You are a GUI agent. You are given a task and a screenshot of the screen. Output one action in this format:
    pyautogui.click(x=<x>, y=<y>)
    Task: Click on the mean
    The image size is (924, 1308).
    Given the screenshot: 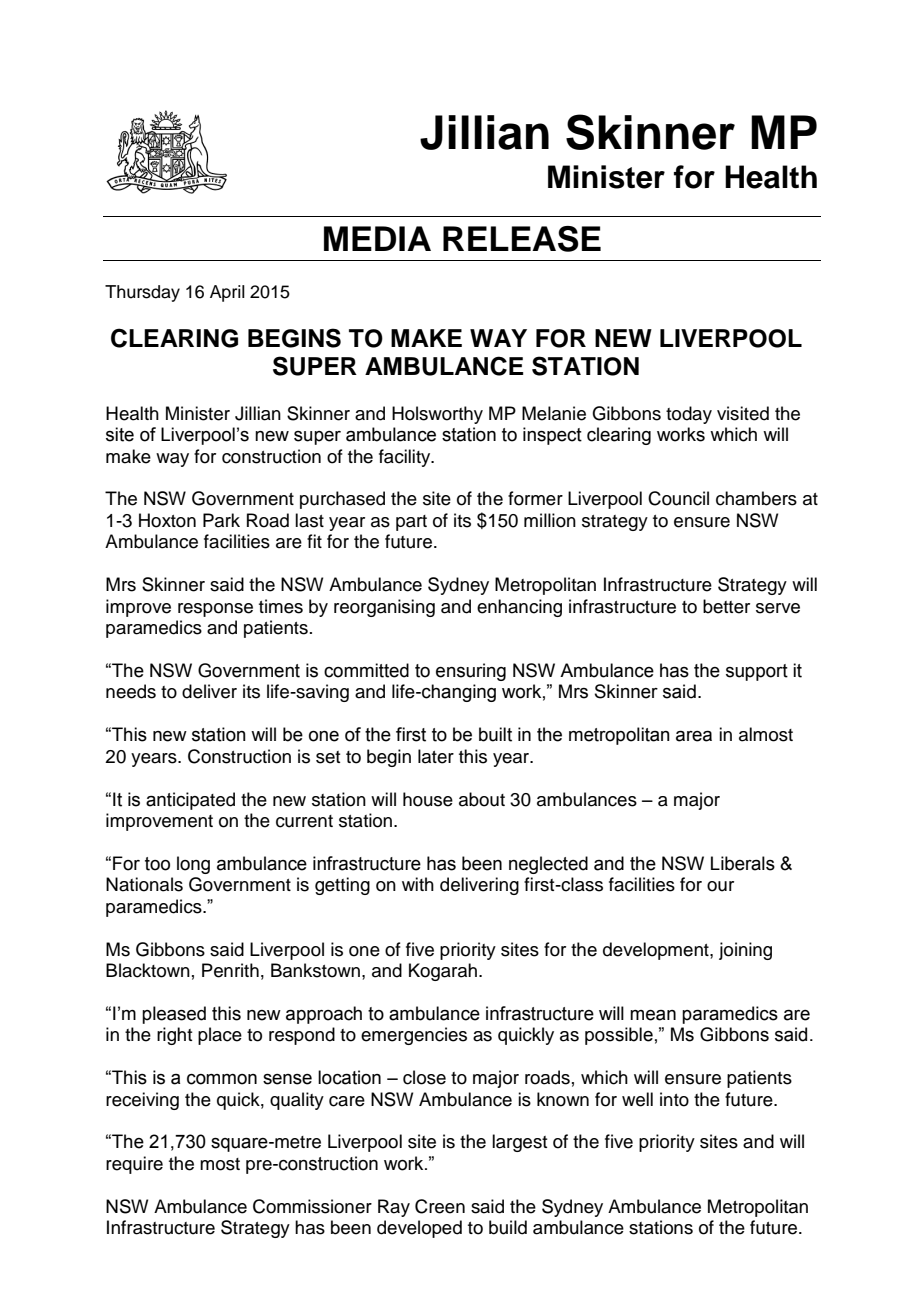 What is the action you would take?
    pyautogui.click(x=653, y=1015)
